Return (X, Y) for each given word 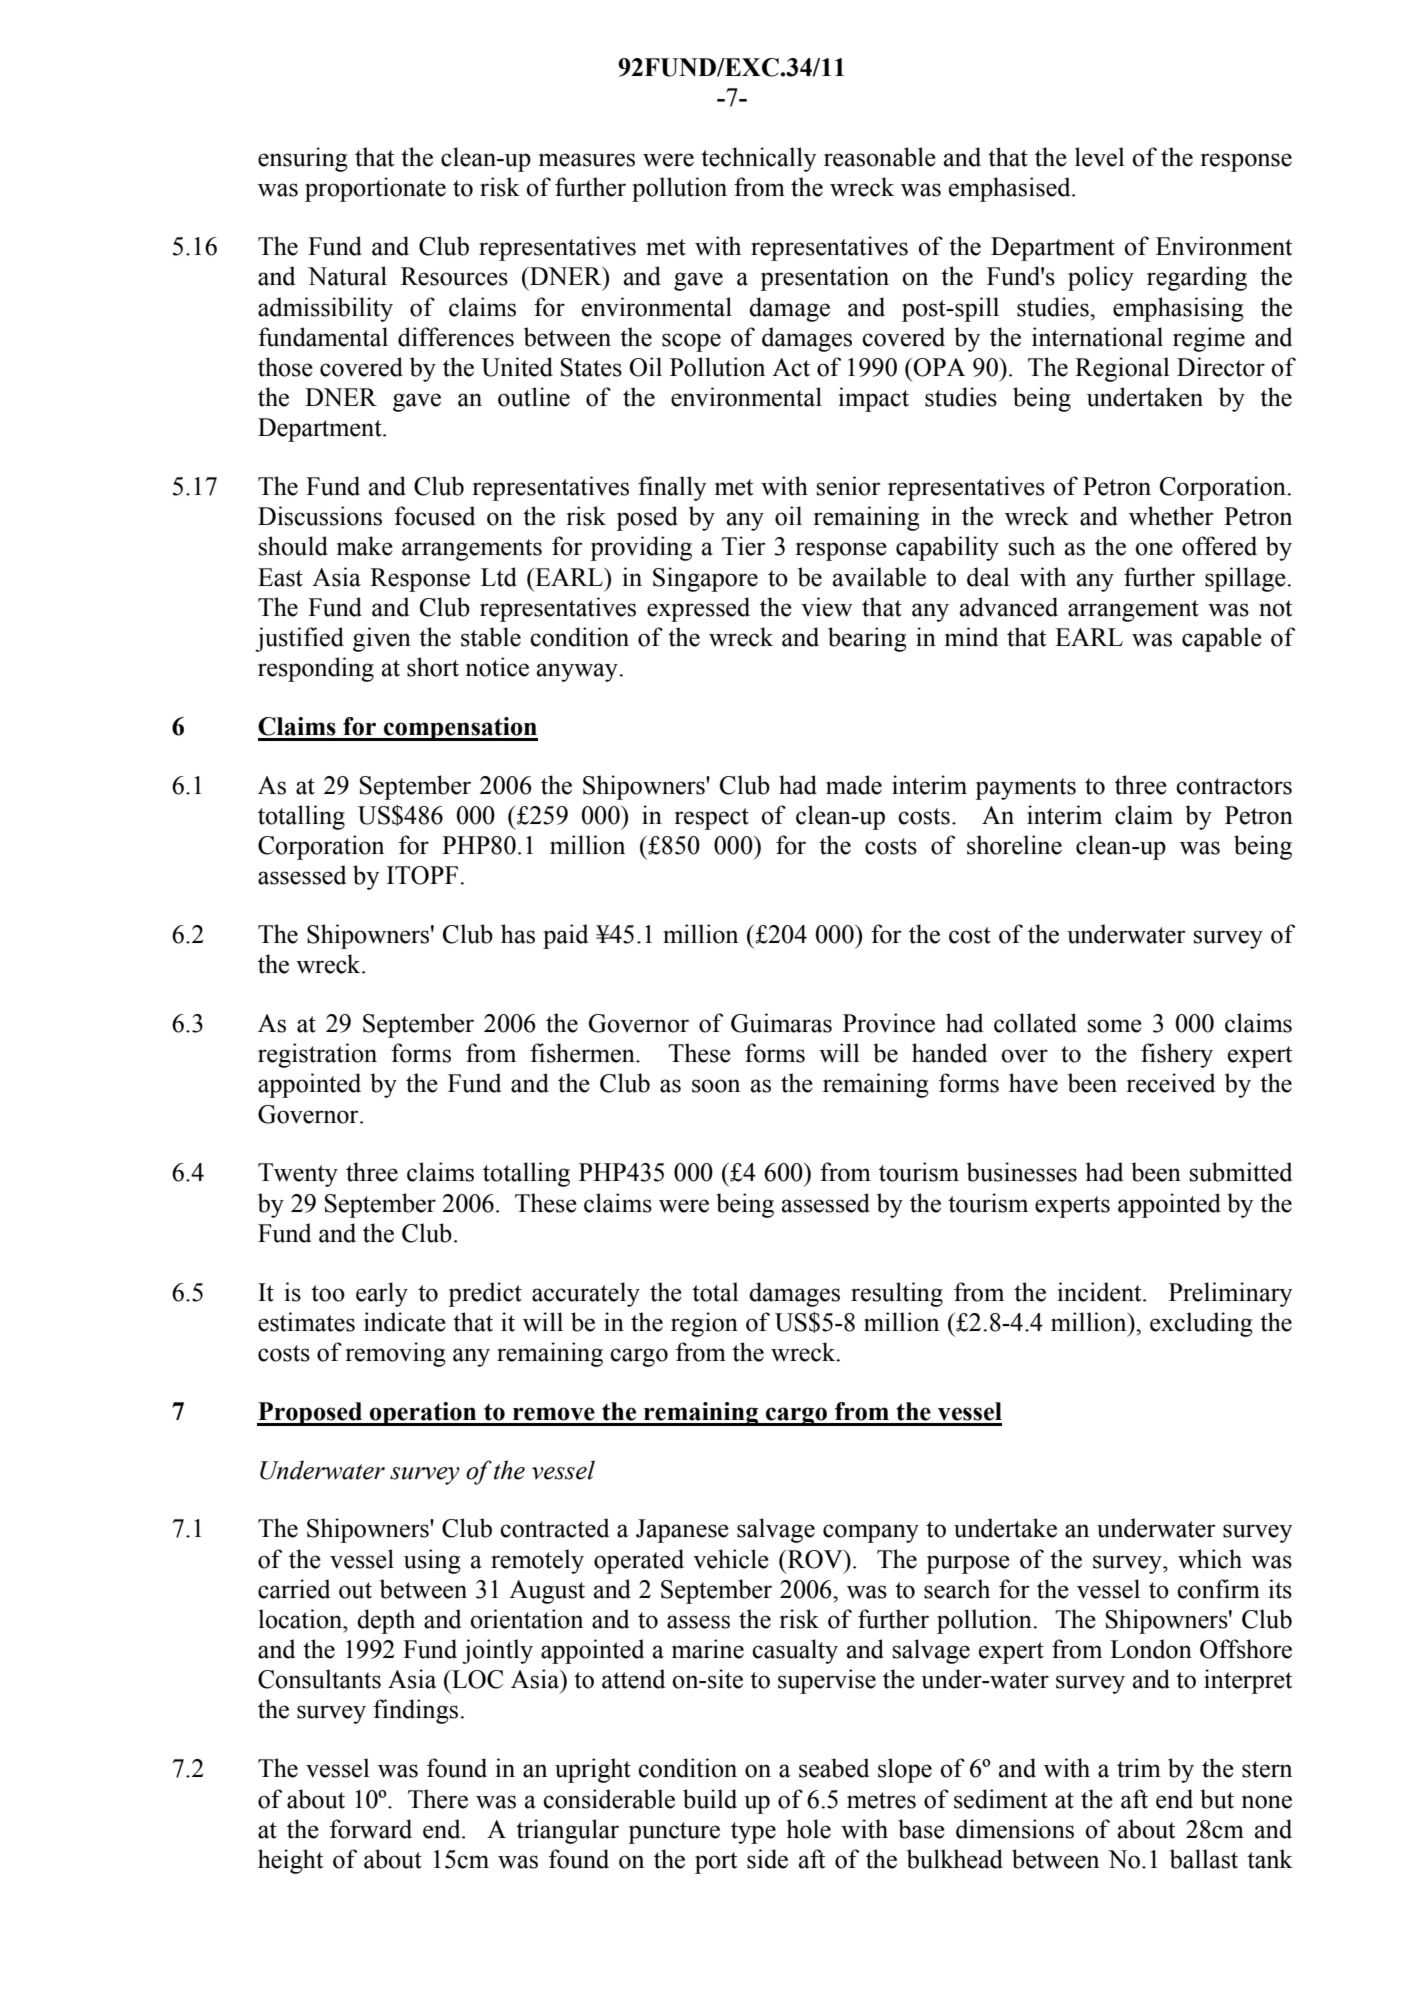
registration (317, 1055)
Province (889, 1023)
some (1115, 1026)
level (1100, 157)
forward (371, 1829)
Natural (347, 276)
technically (758, 159)
